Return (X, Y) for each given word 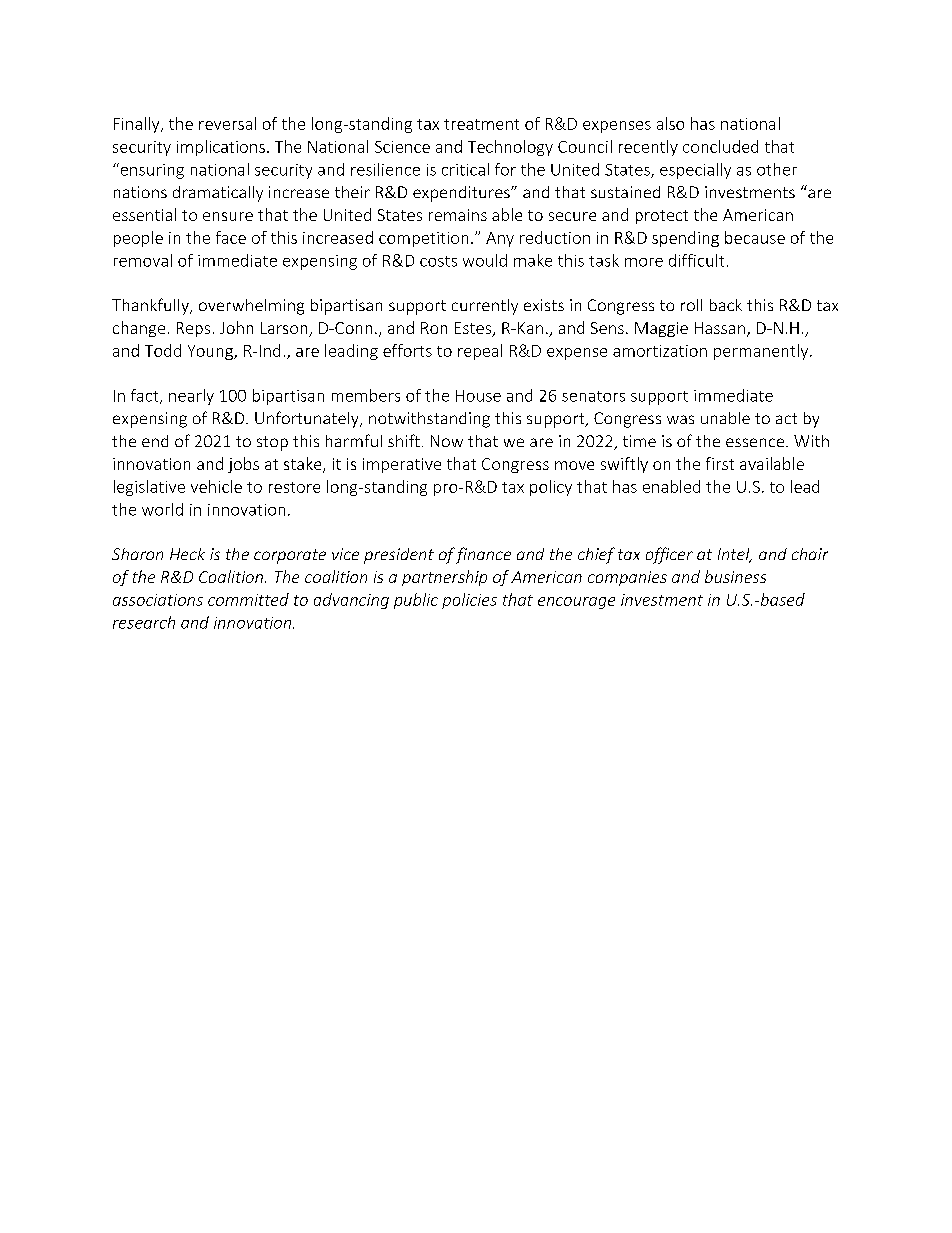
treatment (481, 124)
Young (211, 352)
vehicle (216, 486)
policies (469, 601)
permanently (762, 352)
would (485, 260)
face (231, 237)
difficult (696, 260)
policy (551, 488)
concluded (720, 146)
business (735, 576)
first (720, 463)
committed (248, 599)
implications (221, 148)
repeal (480, 352)
